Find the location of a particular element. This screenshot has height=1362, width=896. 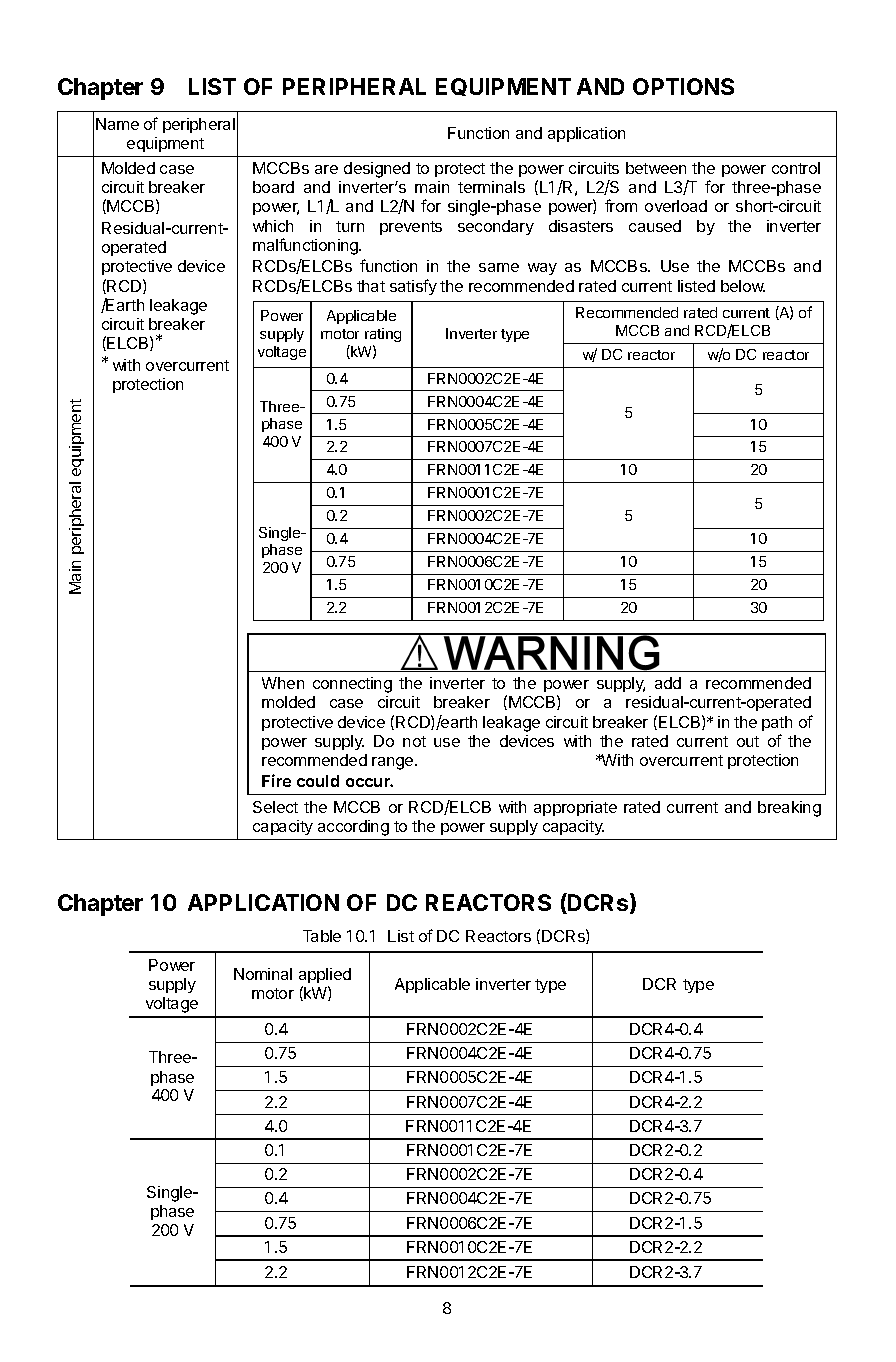

connecting is located at coordinates (352, 685).
